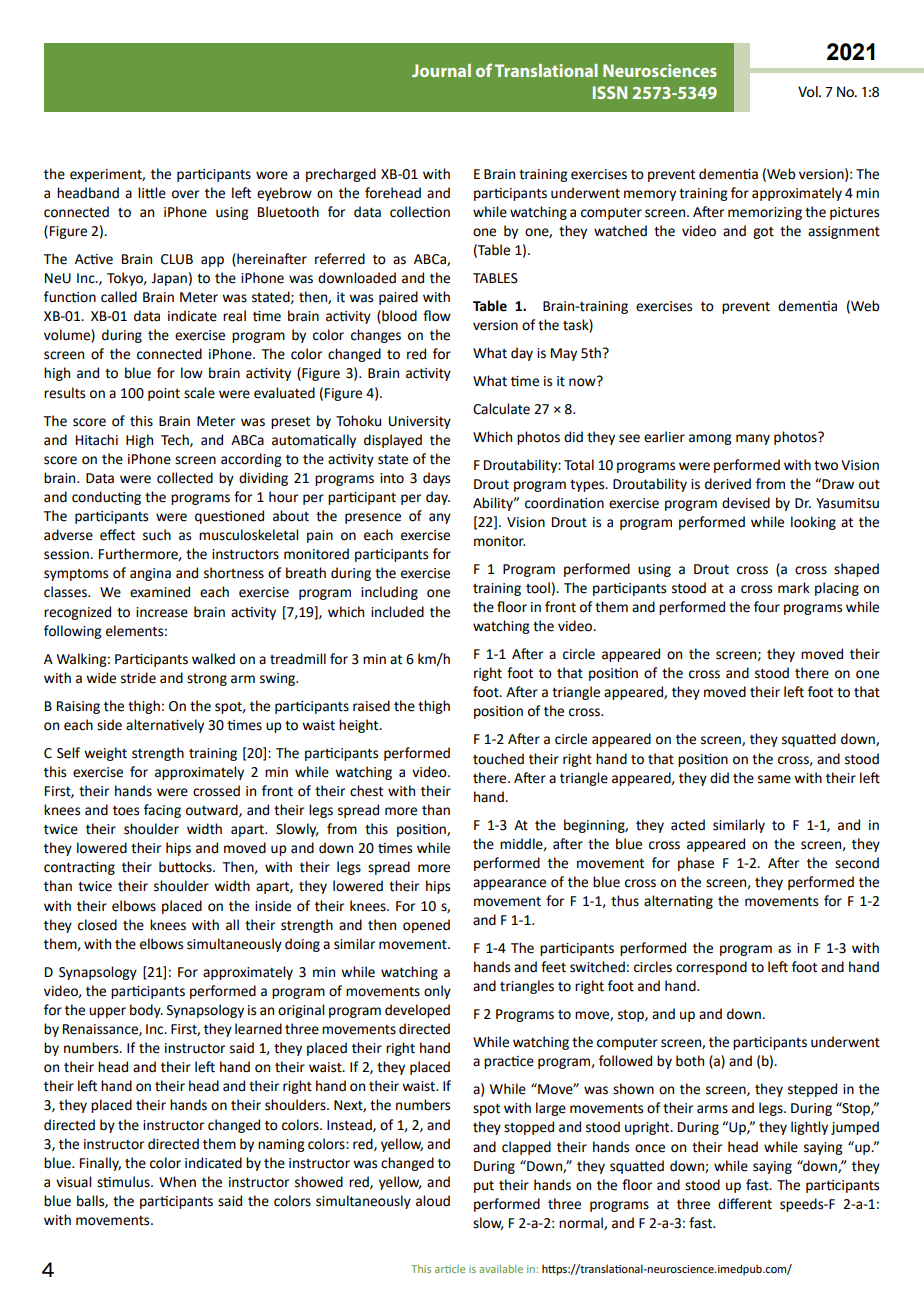  I want to click on article, so click(450, 1269).
